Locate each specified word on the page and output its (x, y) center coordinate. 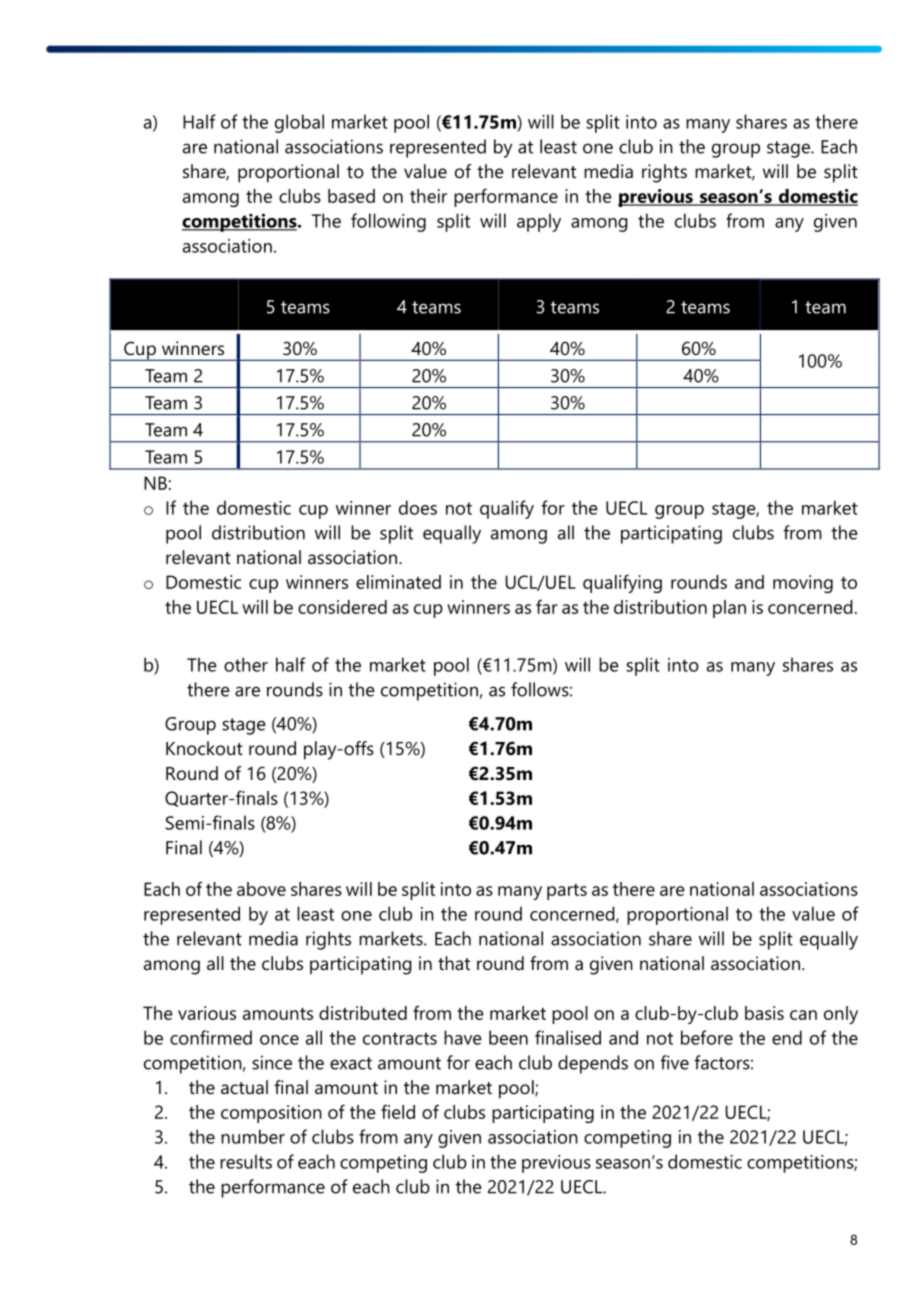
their (428, 196)
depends (593, 1064)
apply (539, 222)
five (674, 1062)
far (547, 607)
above (261, 889)
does (418, 507)
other (246, 664)
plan (729, 609)
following (388, 222)
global (299, 123)
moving (803, 584)
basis (764, 1013)
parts (567, 892)
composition (271, 1114)
